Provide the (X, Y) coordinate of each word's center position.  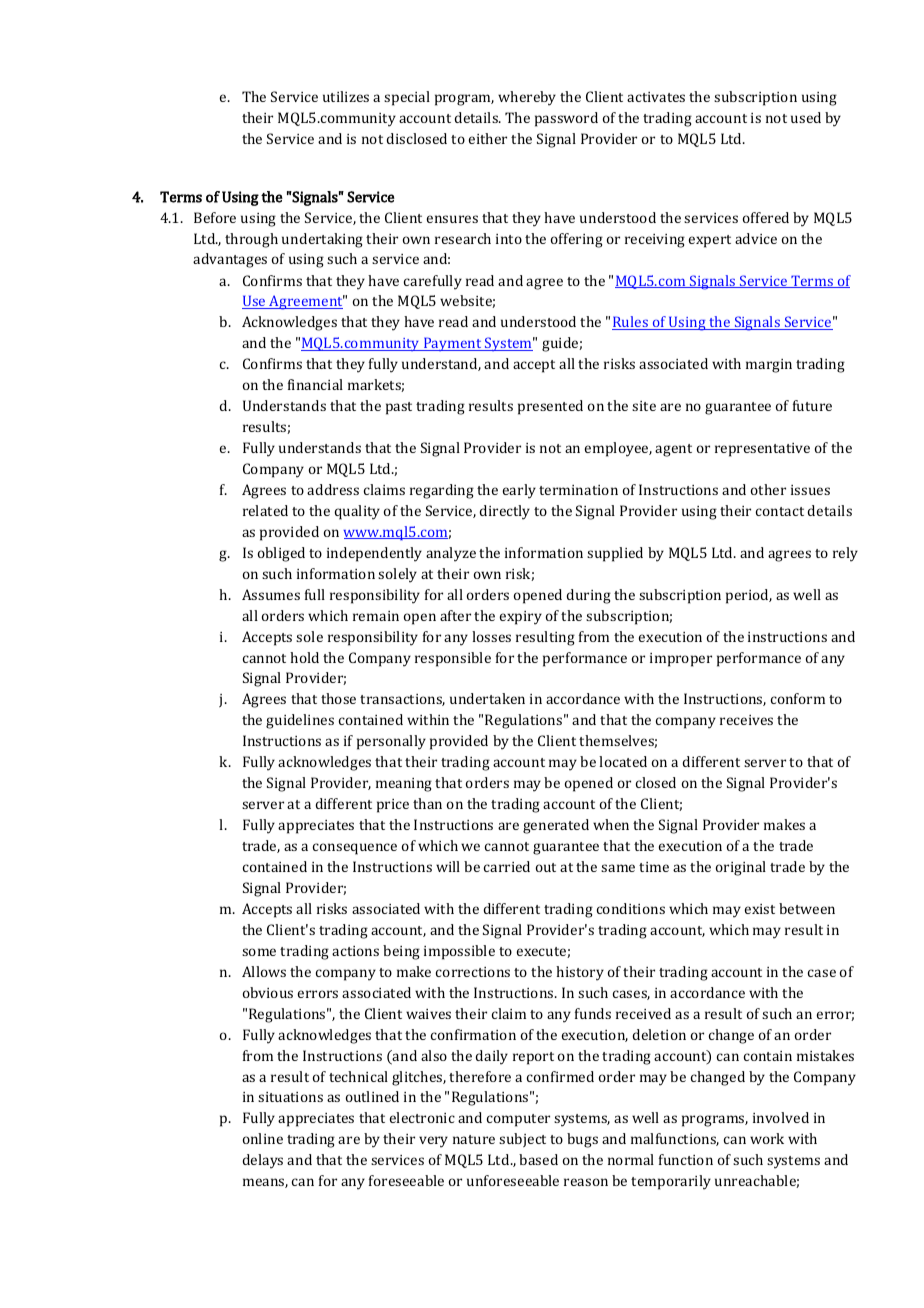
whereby (527, 98)
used (806, 117)
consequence (355, 849)
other (768, 489)
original (741, 868)
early (519, 491)
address (333, 489)
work (767, 1138)
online (263, 1138)
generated (556, 826)
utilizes (346, 96)
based (538, 1159)
